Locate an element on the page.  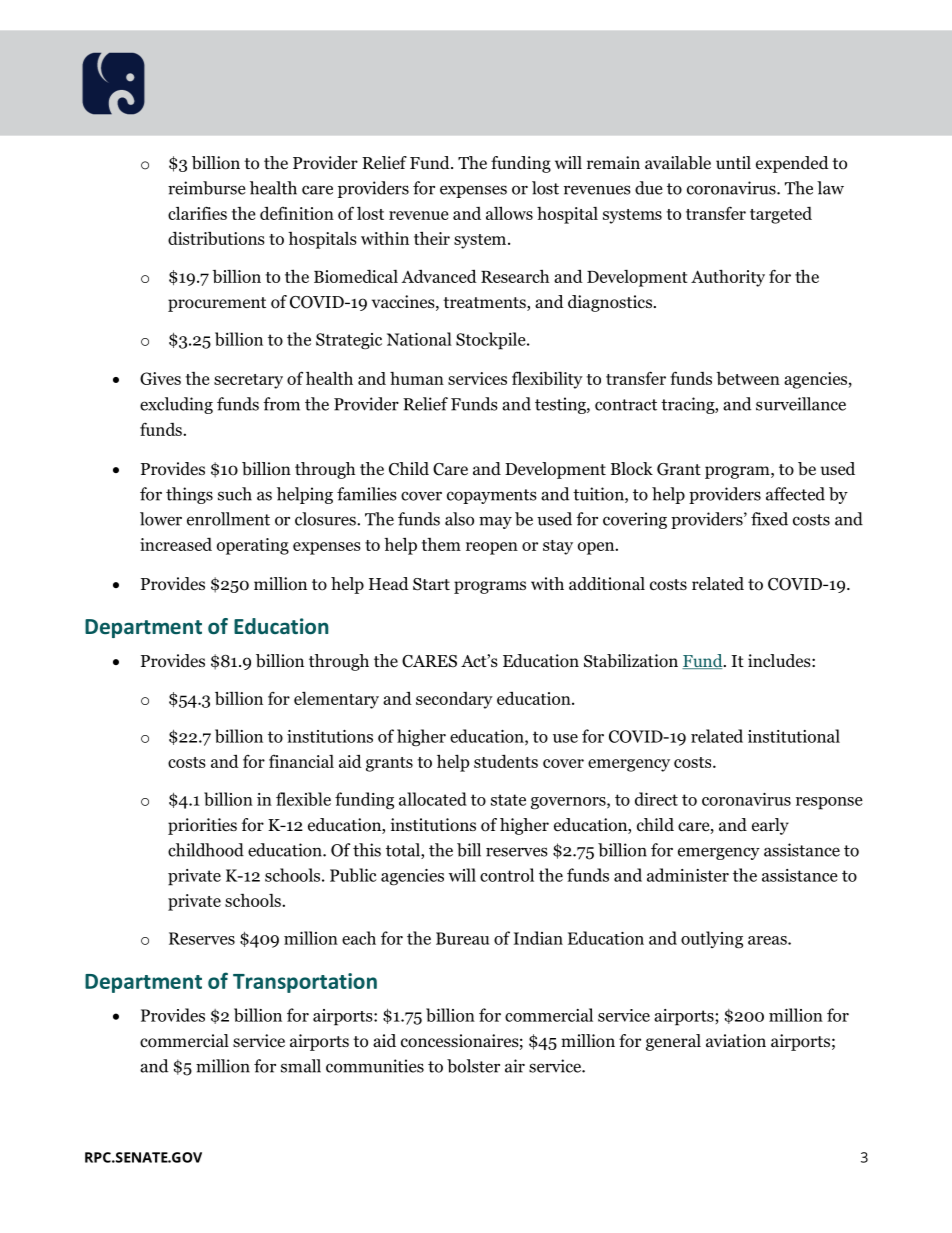
until is located at coordinates (733, 162).
